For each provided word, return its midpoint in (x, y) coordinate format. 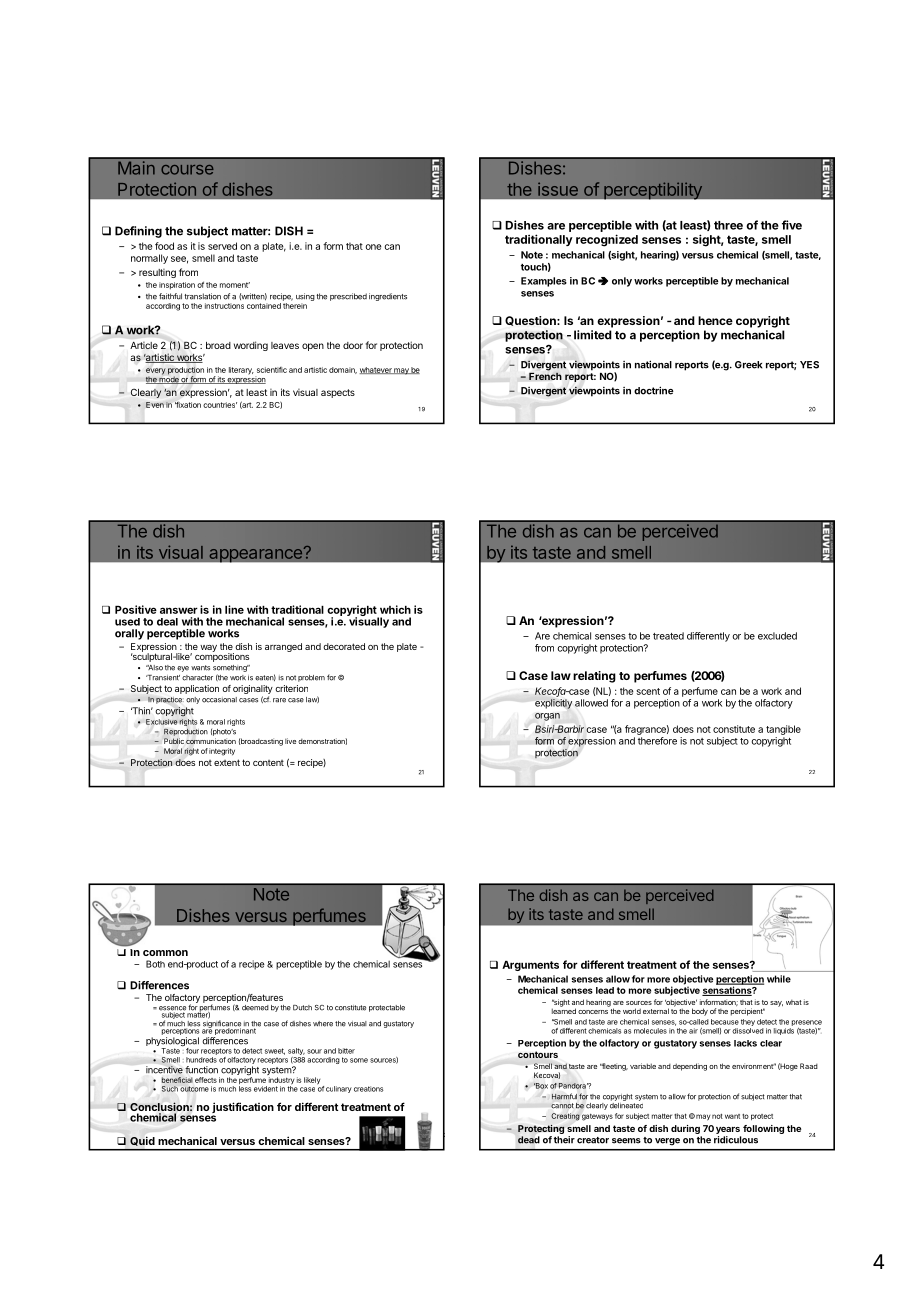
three (728, 225)
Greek (748, 365)
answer (179, 610)
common (165, 953)
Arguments (530, 966)
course (187, 170)
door (353, 345)
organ (547, 717)
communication (211, 741)
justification (243, 1109)
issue (558, 189)
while (779, 979)
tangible (783, 730)
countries (220, 405)
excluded (777, 636)
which (395, 609)
